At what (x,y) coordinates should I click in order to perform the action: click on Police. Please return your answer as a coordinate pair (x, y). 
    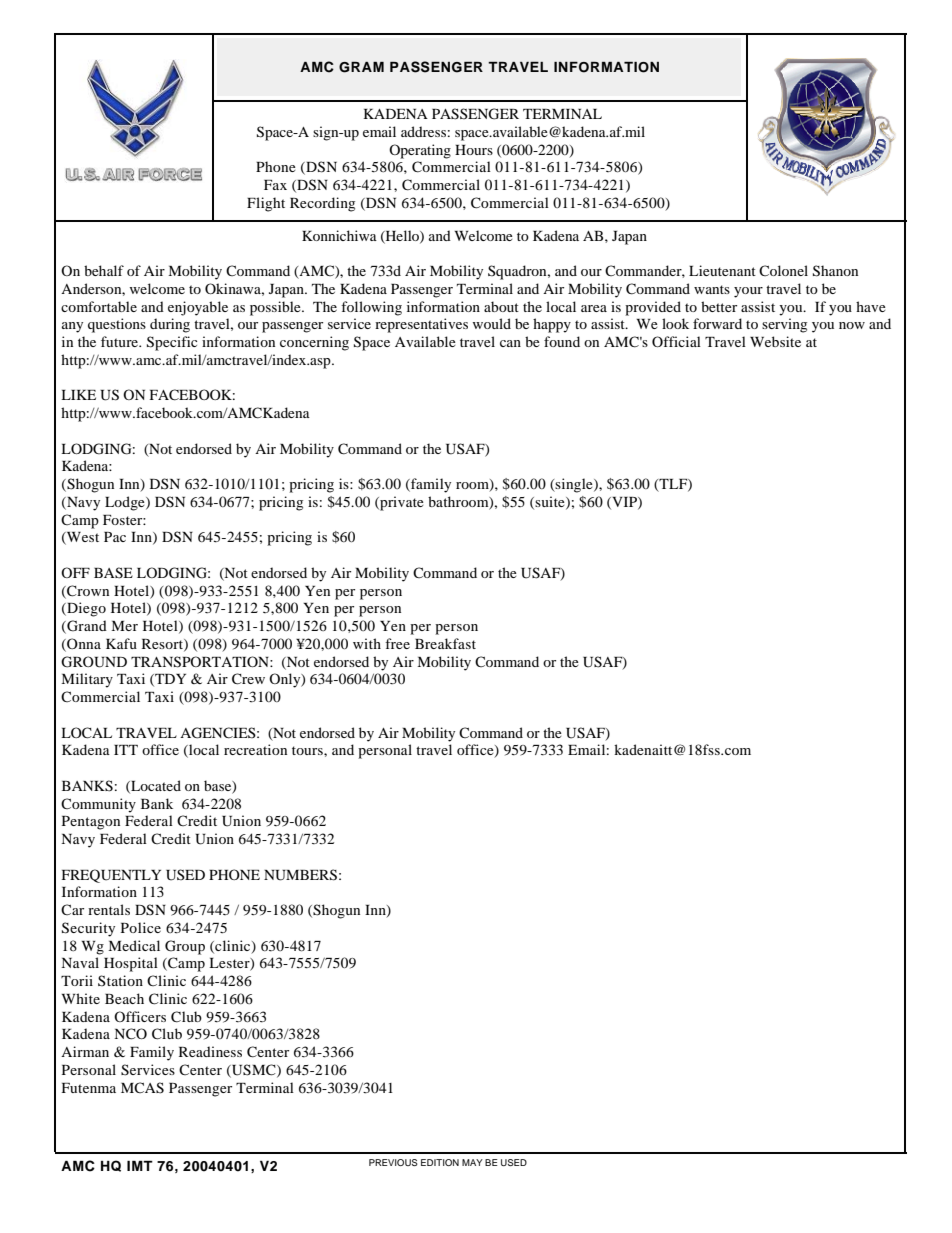
    Looking at the image, I should click on (141, 927).
